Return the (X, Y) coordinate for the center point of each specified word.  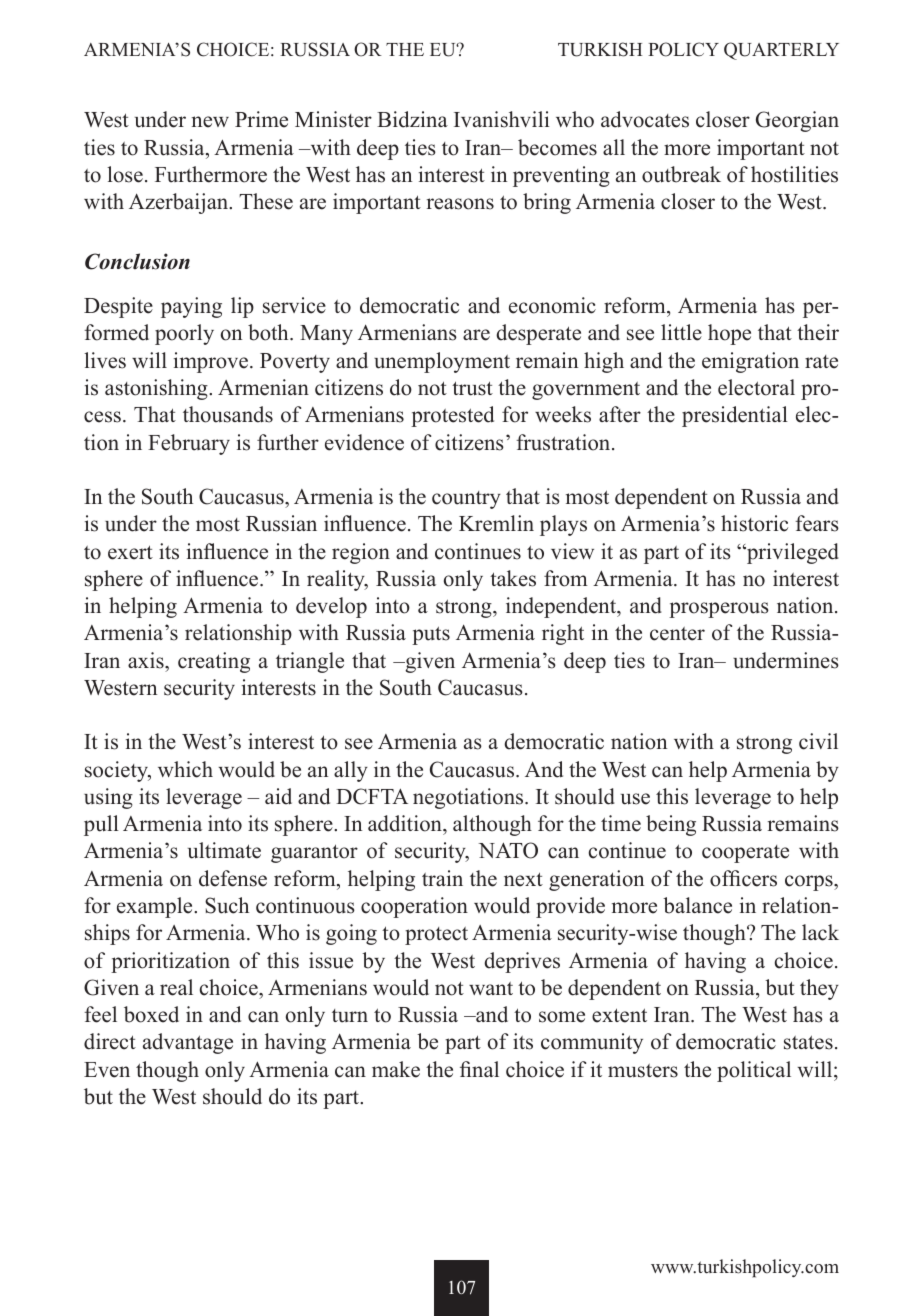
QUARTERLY (781, 51)
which (185, 769)
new (210, 122)
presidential (735, 416)
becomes (557, 147)
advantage (188, 1043)
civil (818, 741)
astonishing (157, 389)
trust (472, 388)
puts (431, 635)
